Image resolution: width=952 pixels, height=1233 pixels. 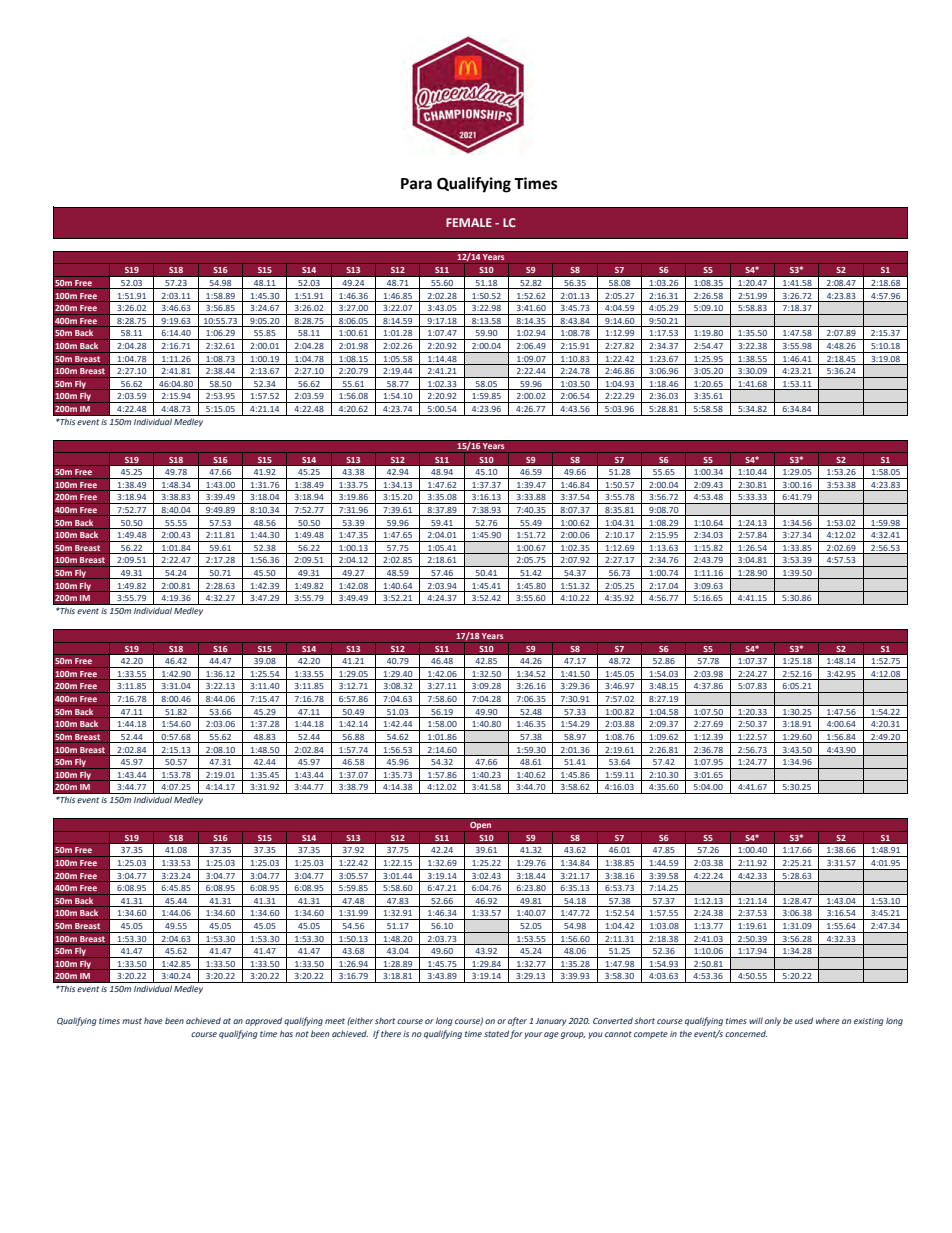 I want to click on only, so click(x=773, y=1021).
